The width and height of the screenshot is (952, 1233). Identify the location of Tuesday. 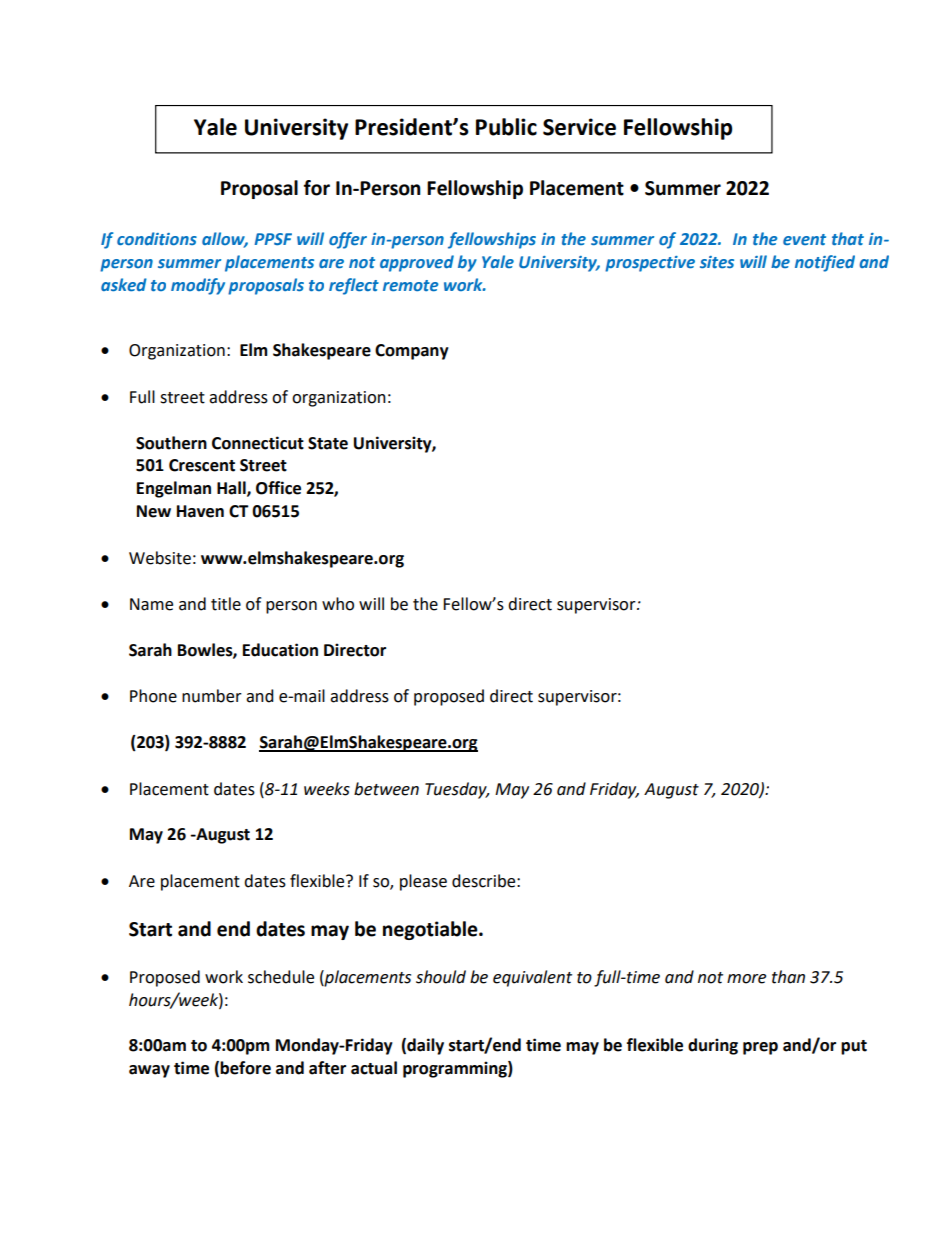
(457, 790).
